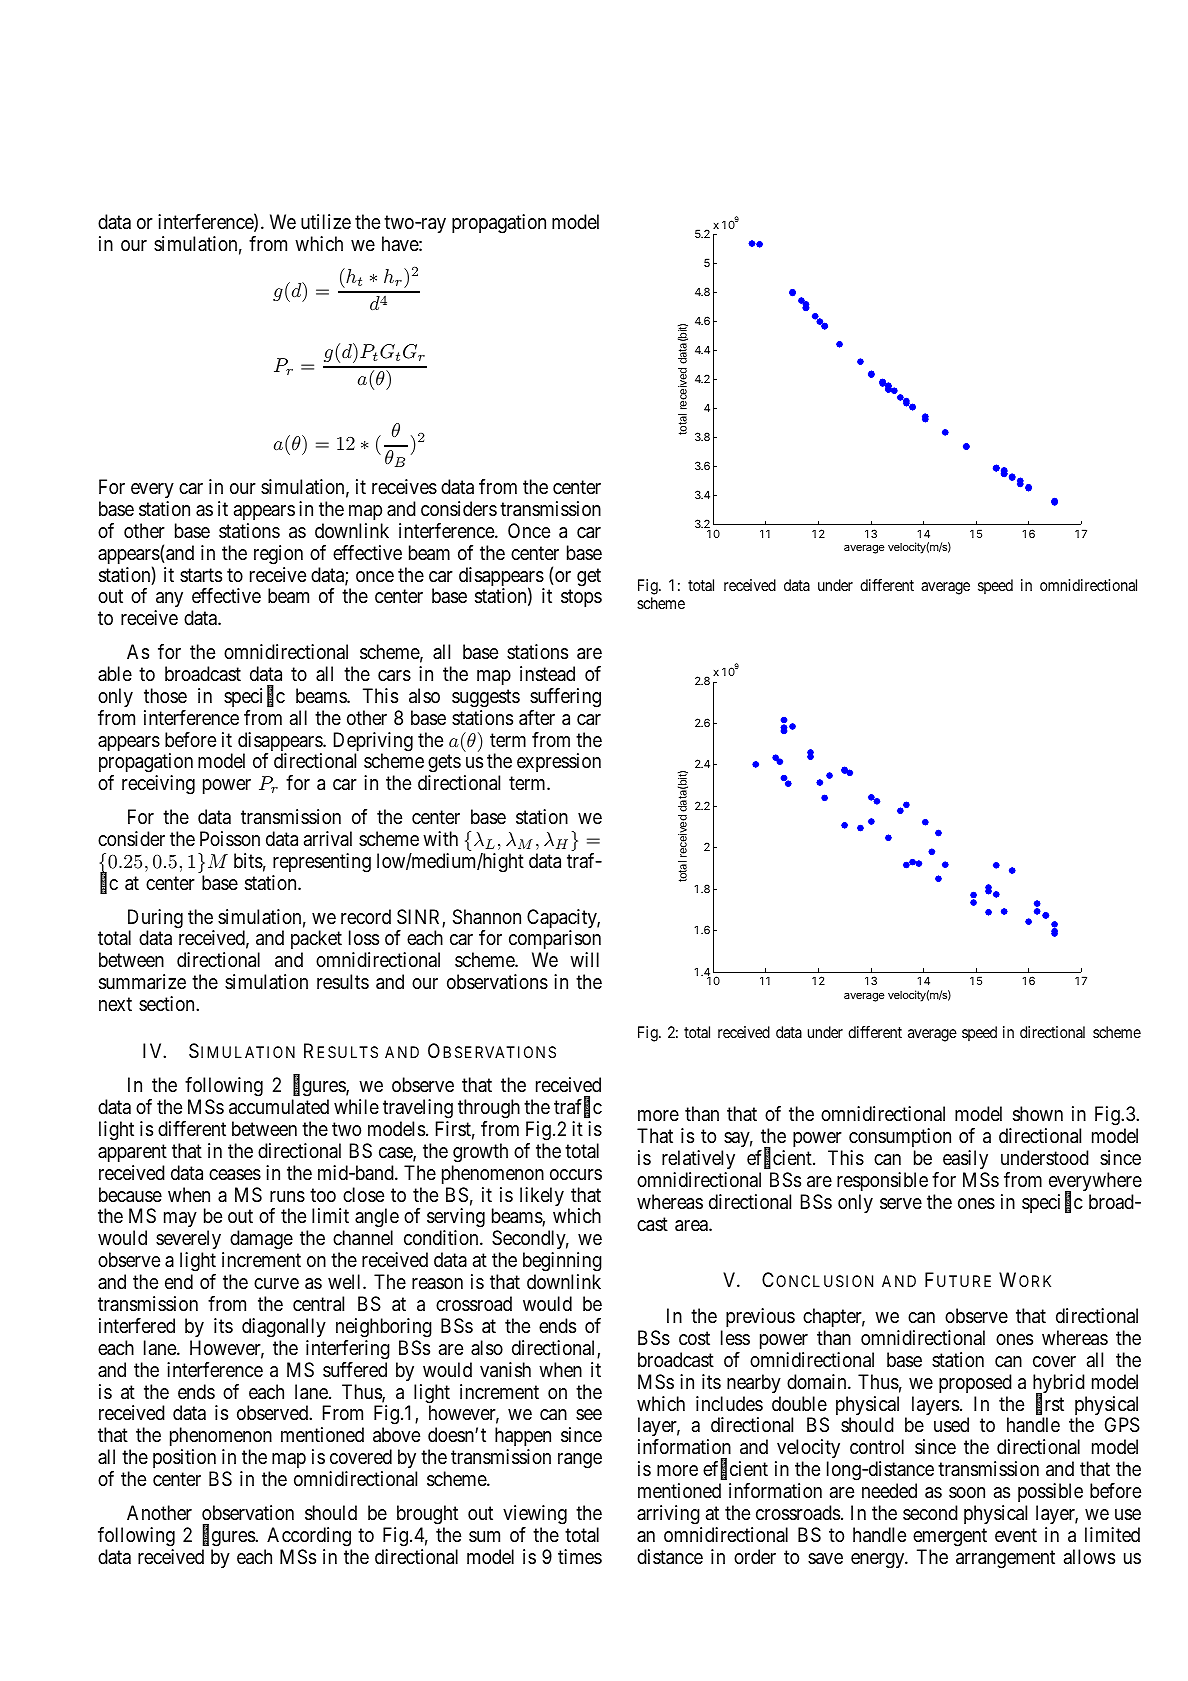  Describe the element at coordinates (235, 1175) in the screenshot. I see `ceases` at that location.
